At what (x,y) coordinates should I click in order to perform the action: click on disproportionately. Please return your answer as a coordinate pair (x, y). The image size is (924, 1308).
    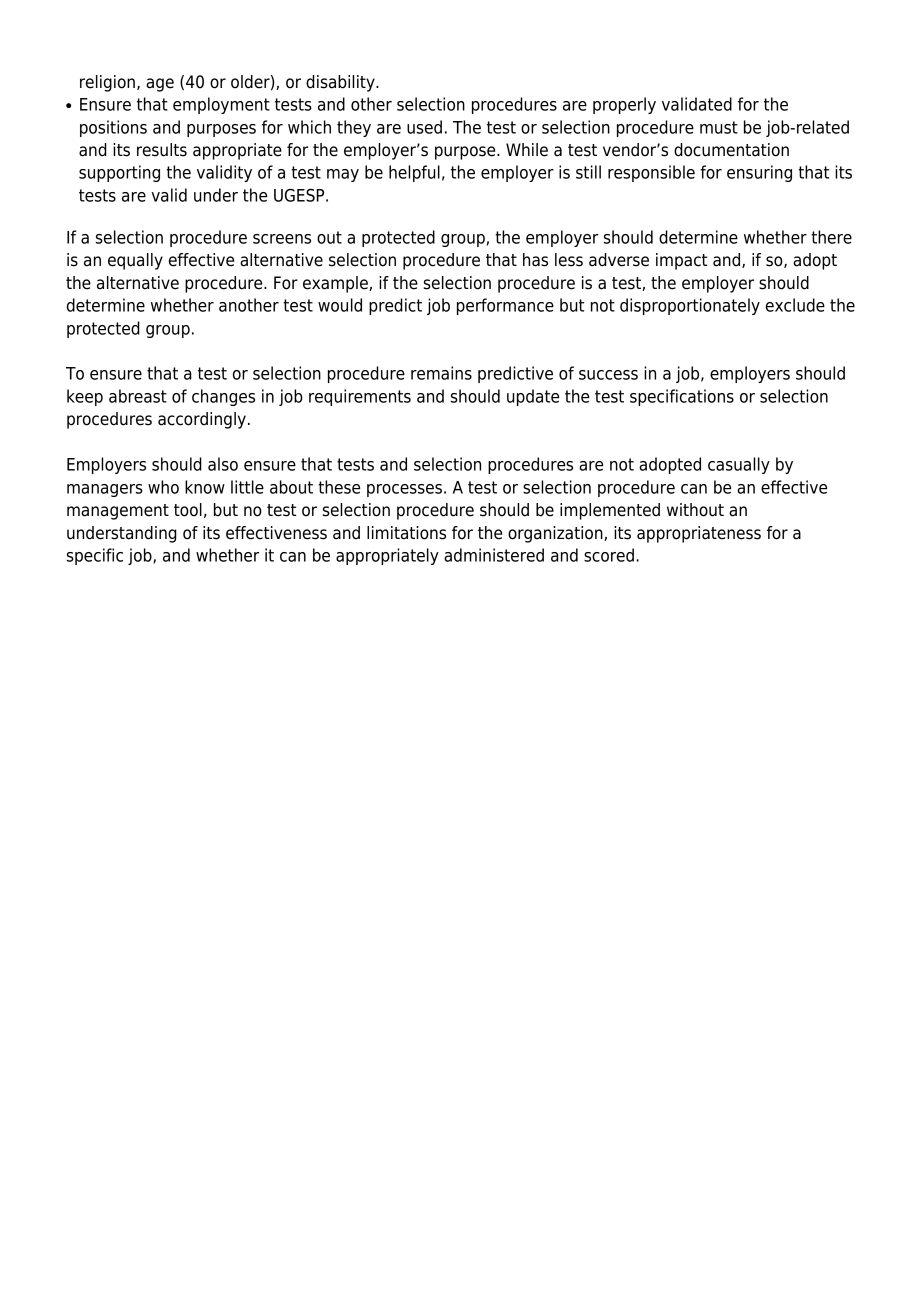
    Looking at the image, I should click on (690, 306).
